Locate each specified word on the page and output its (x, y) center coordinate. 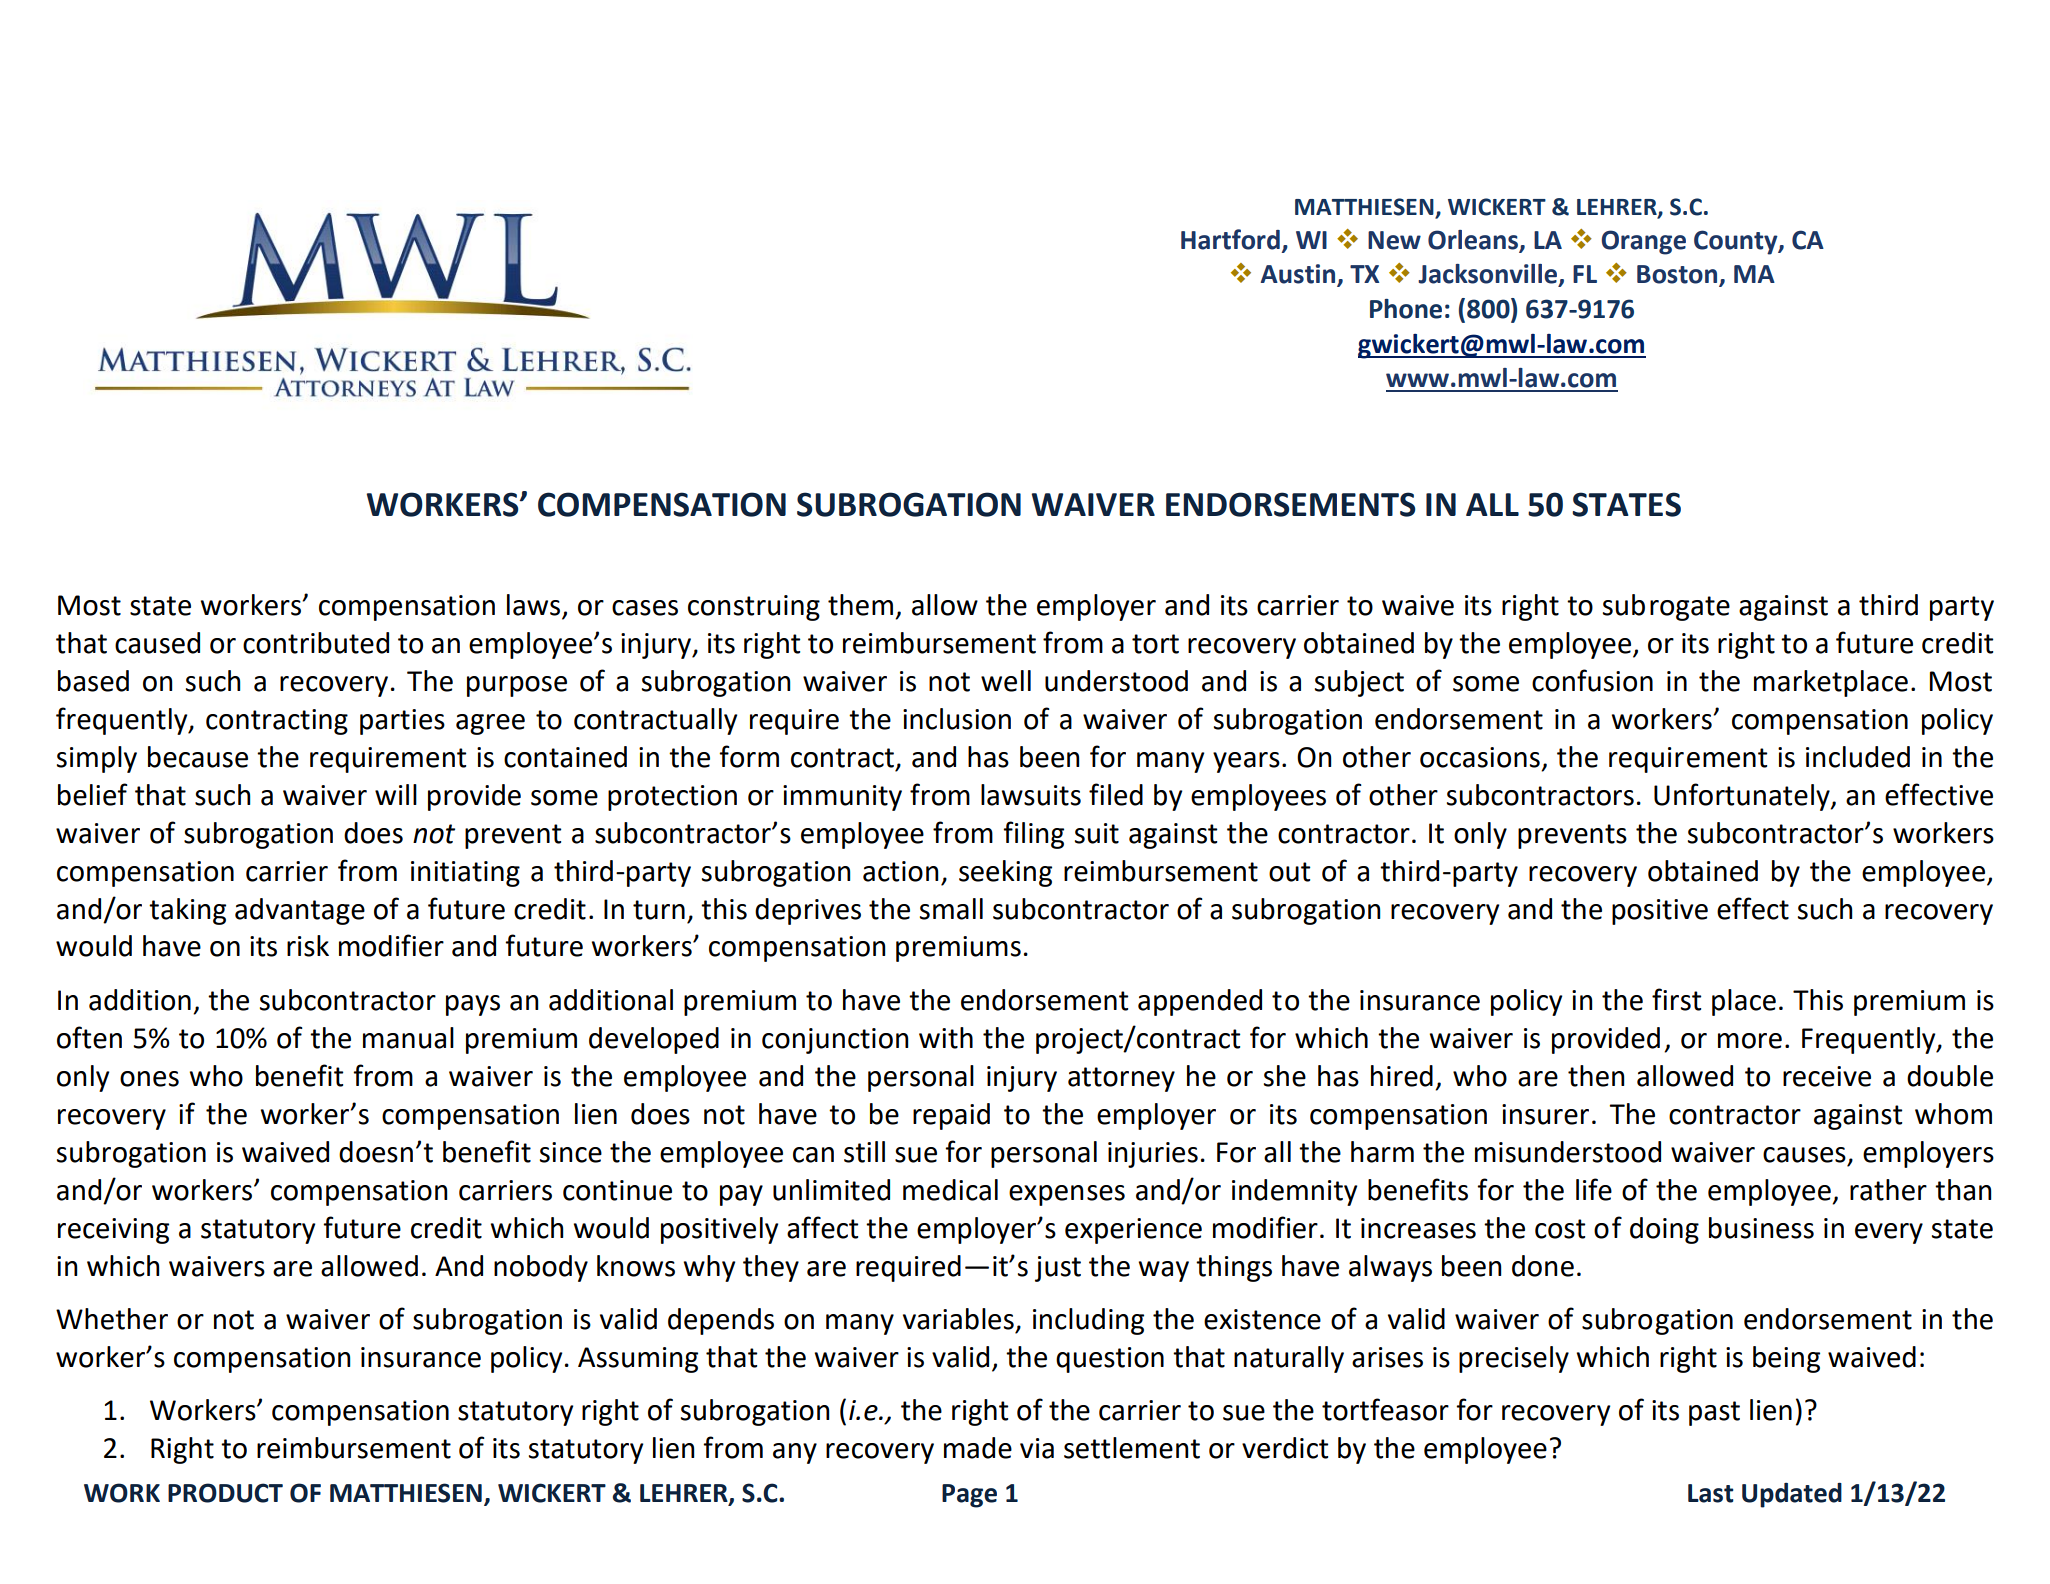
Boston (1678, 275)
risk (308, 946)
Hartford (1230, 239)
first (1676, 999)
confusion (1592, 680)
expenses (1067, 1195)
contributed (316, 643)
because (198, 757)
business (1761, 1228)
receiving (113, 1231)
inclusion (957, 719)
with (946, 1038)
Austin (1299, 275)
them (860, 605)
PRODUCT (225, 1493)
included (1858, 757)
